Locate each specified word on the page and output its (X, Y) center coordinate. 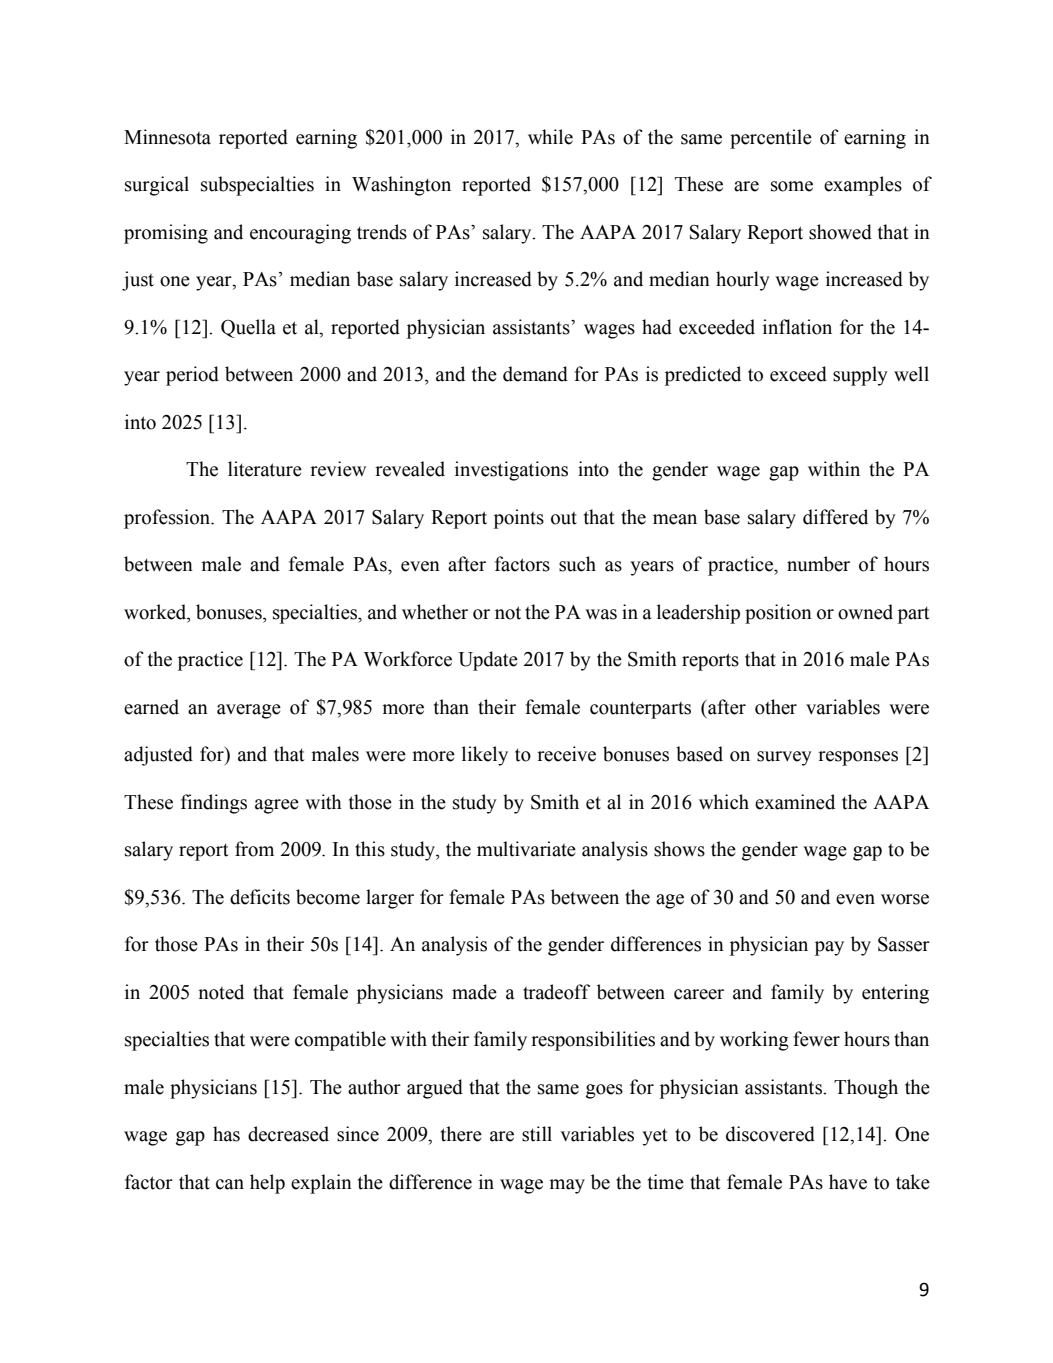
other (776, 707)
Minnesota (167, 137)
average (249, 711)
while (550, 137)
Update (488, 661)
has (226, 1134)
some (792, 186)
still (537, 1134)
